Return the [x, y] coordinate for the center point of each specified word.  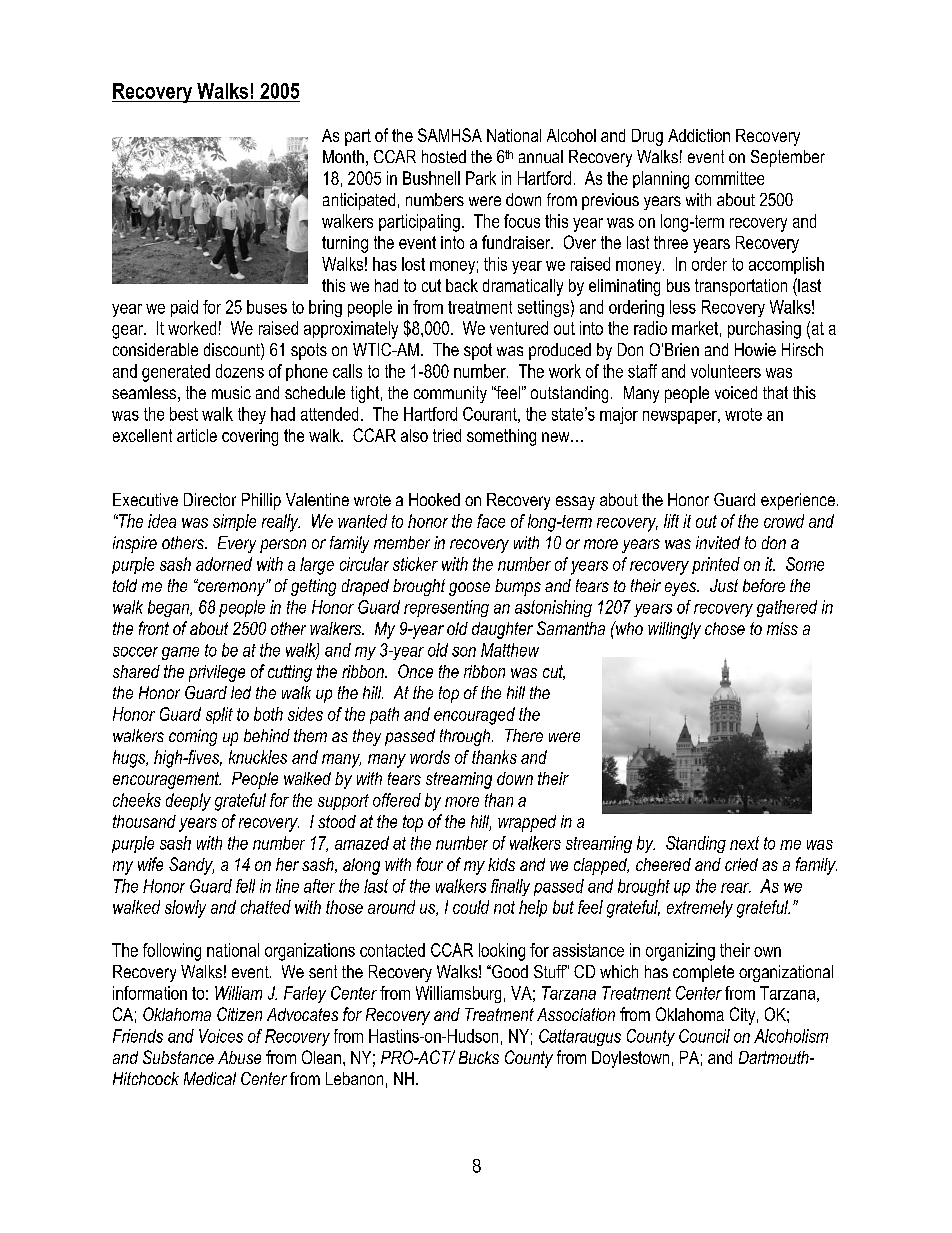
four [430, 864]
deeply [188, 802]
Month [343, 156]
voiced [736, 392]
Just [724, 585]
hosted [444, 156]
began [170, 608]
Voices [221, 1036]
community [450, 394]
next [744, 843]
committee [729, 178]
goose [469, 589]
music [231, 392]
